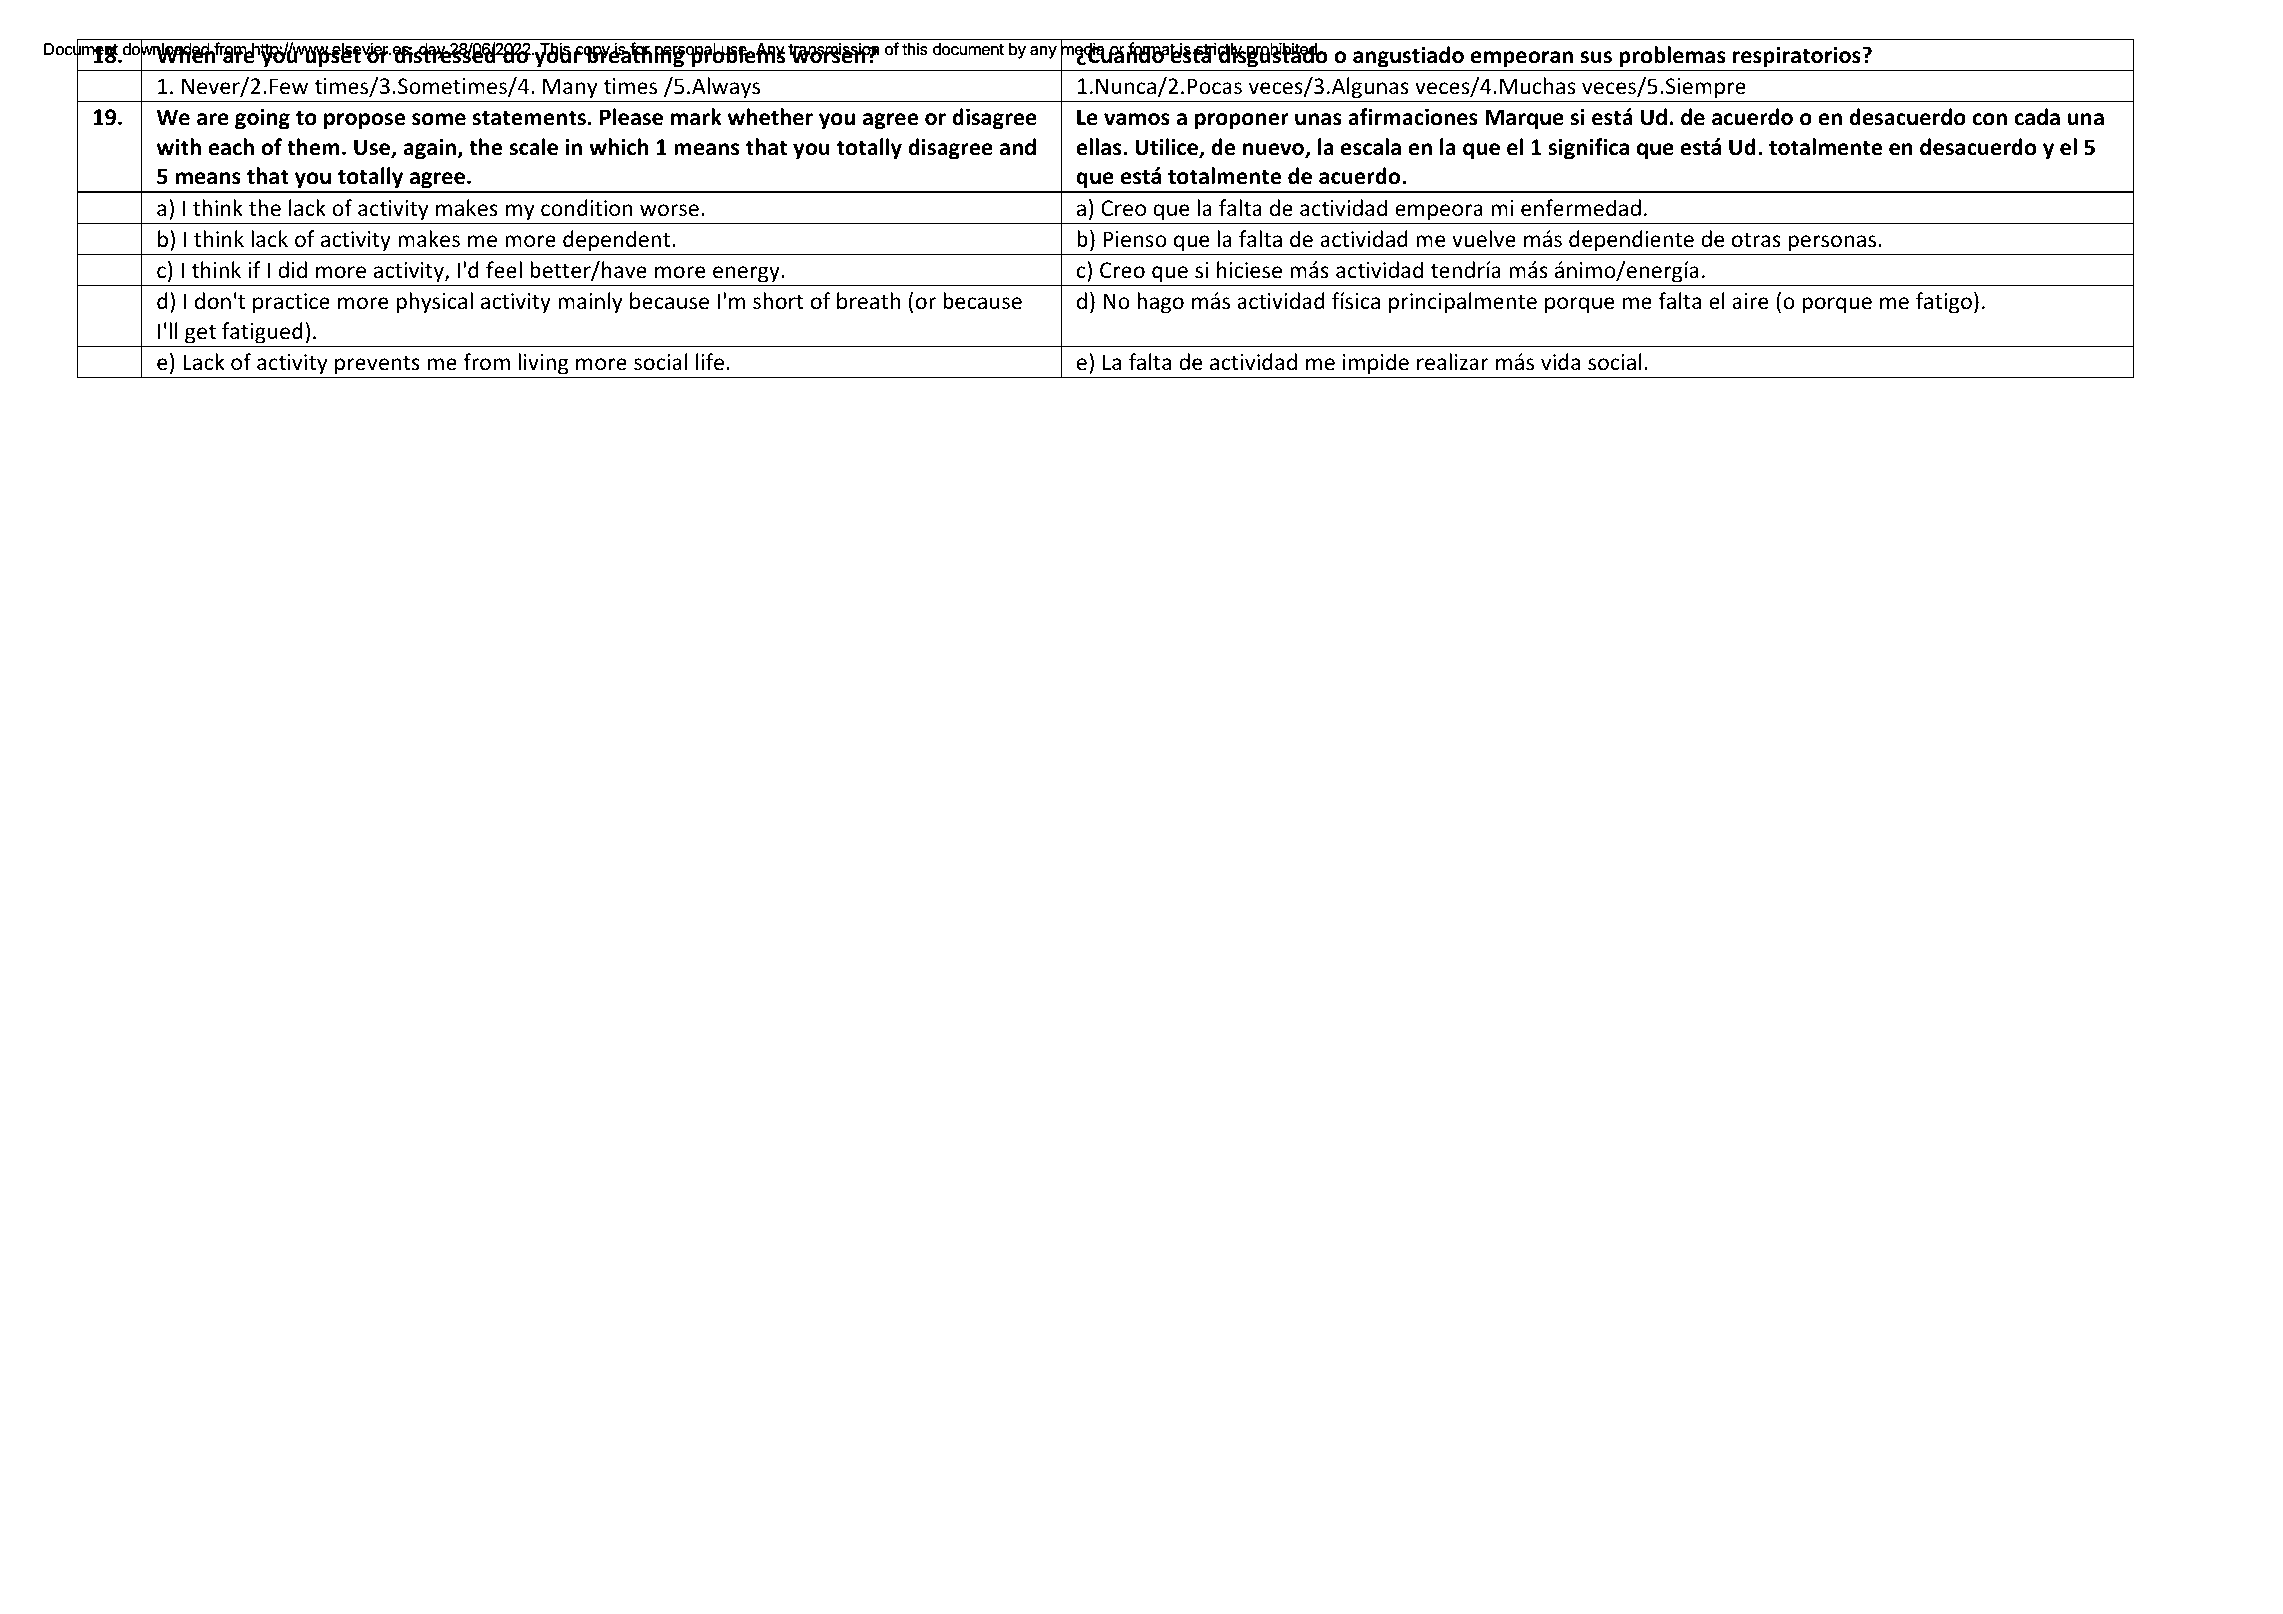 The image size is (2283, 1614). Describe the element at coordinates (570, 88) in the document. I see `Many` at that location.
